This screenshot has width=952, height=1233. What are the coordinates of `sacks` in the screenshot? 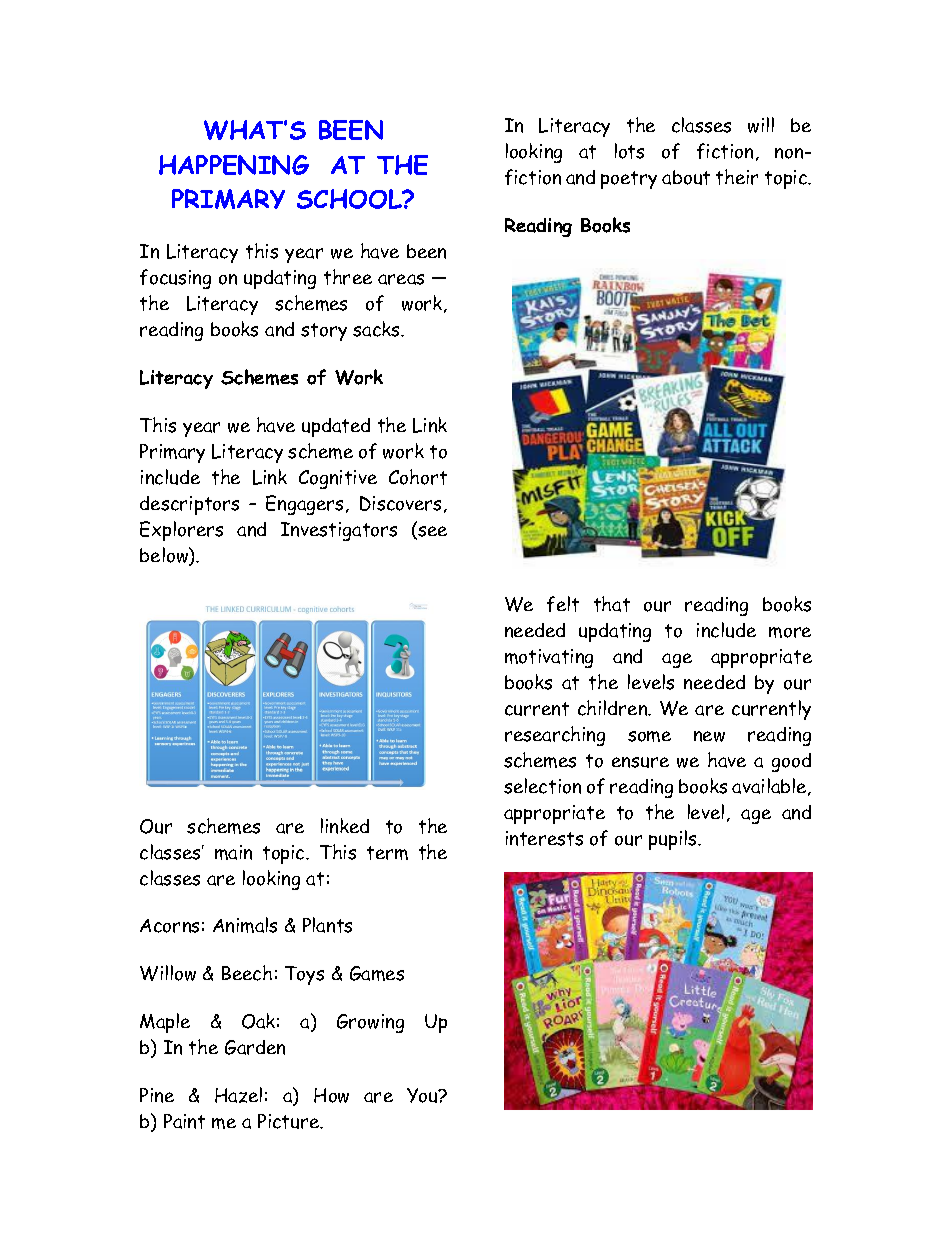 It's located at (377, 329).
